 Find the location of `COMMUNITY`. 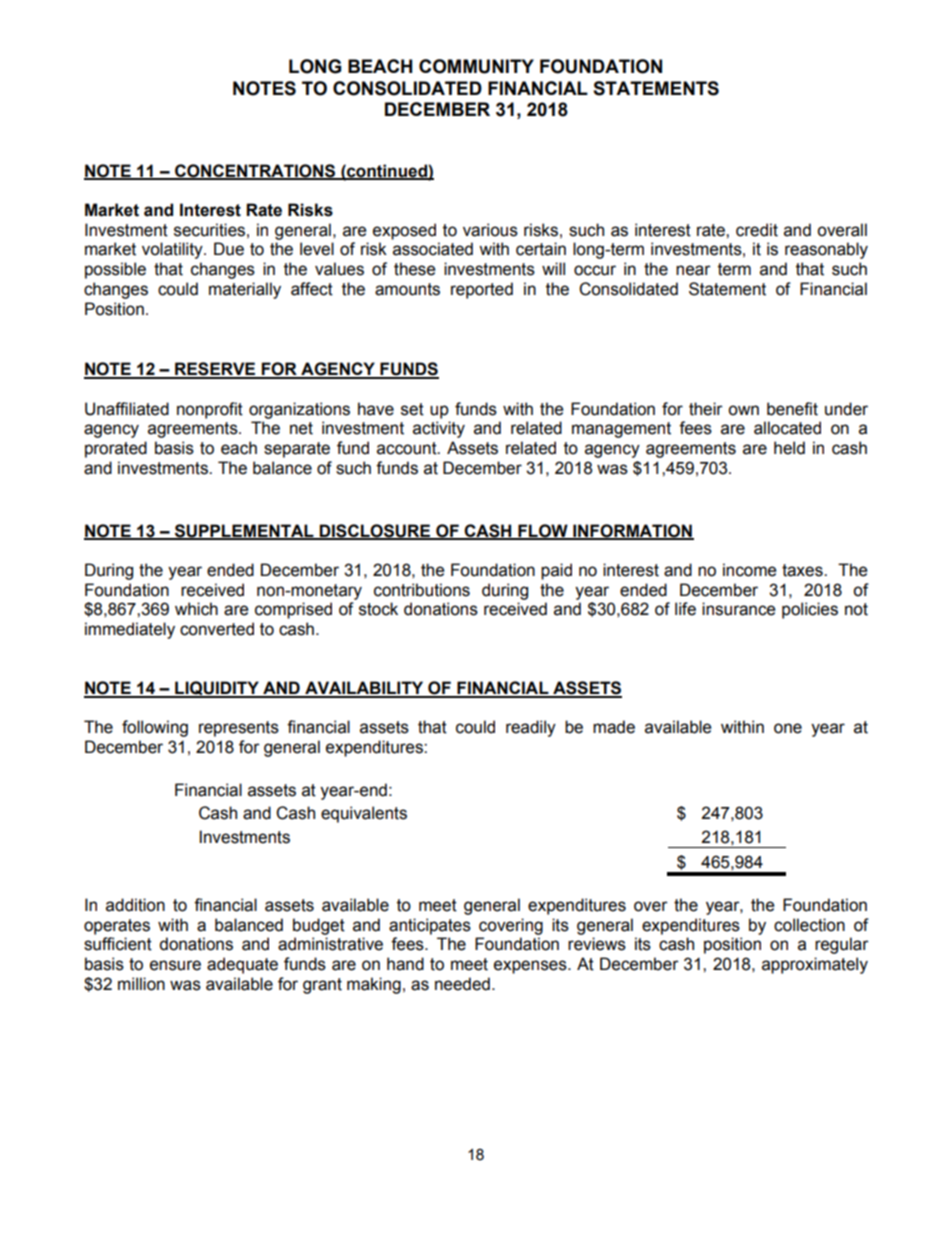

COMMUNITY is located at coordinates (476, 66).
